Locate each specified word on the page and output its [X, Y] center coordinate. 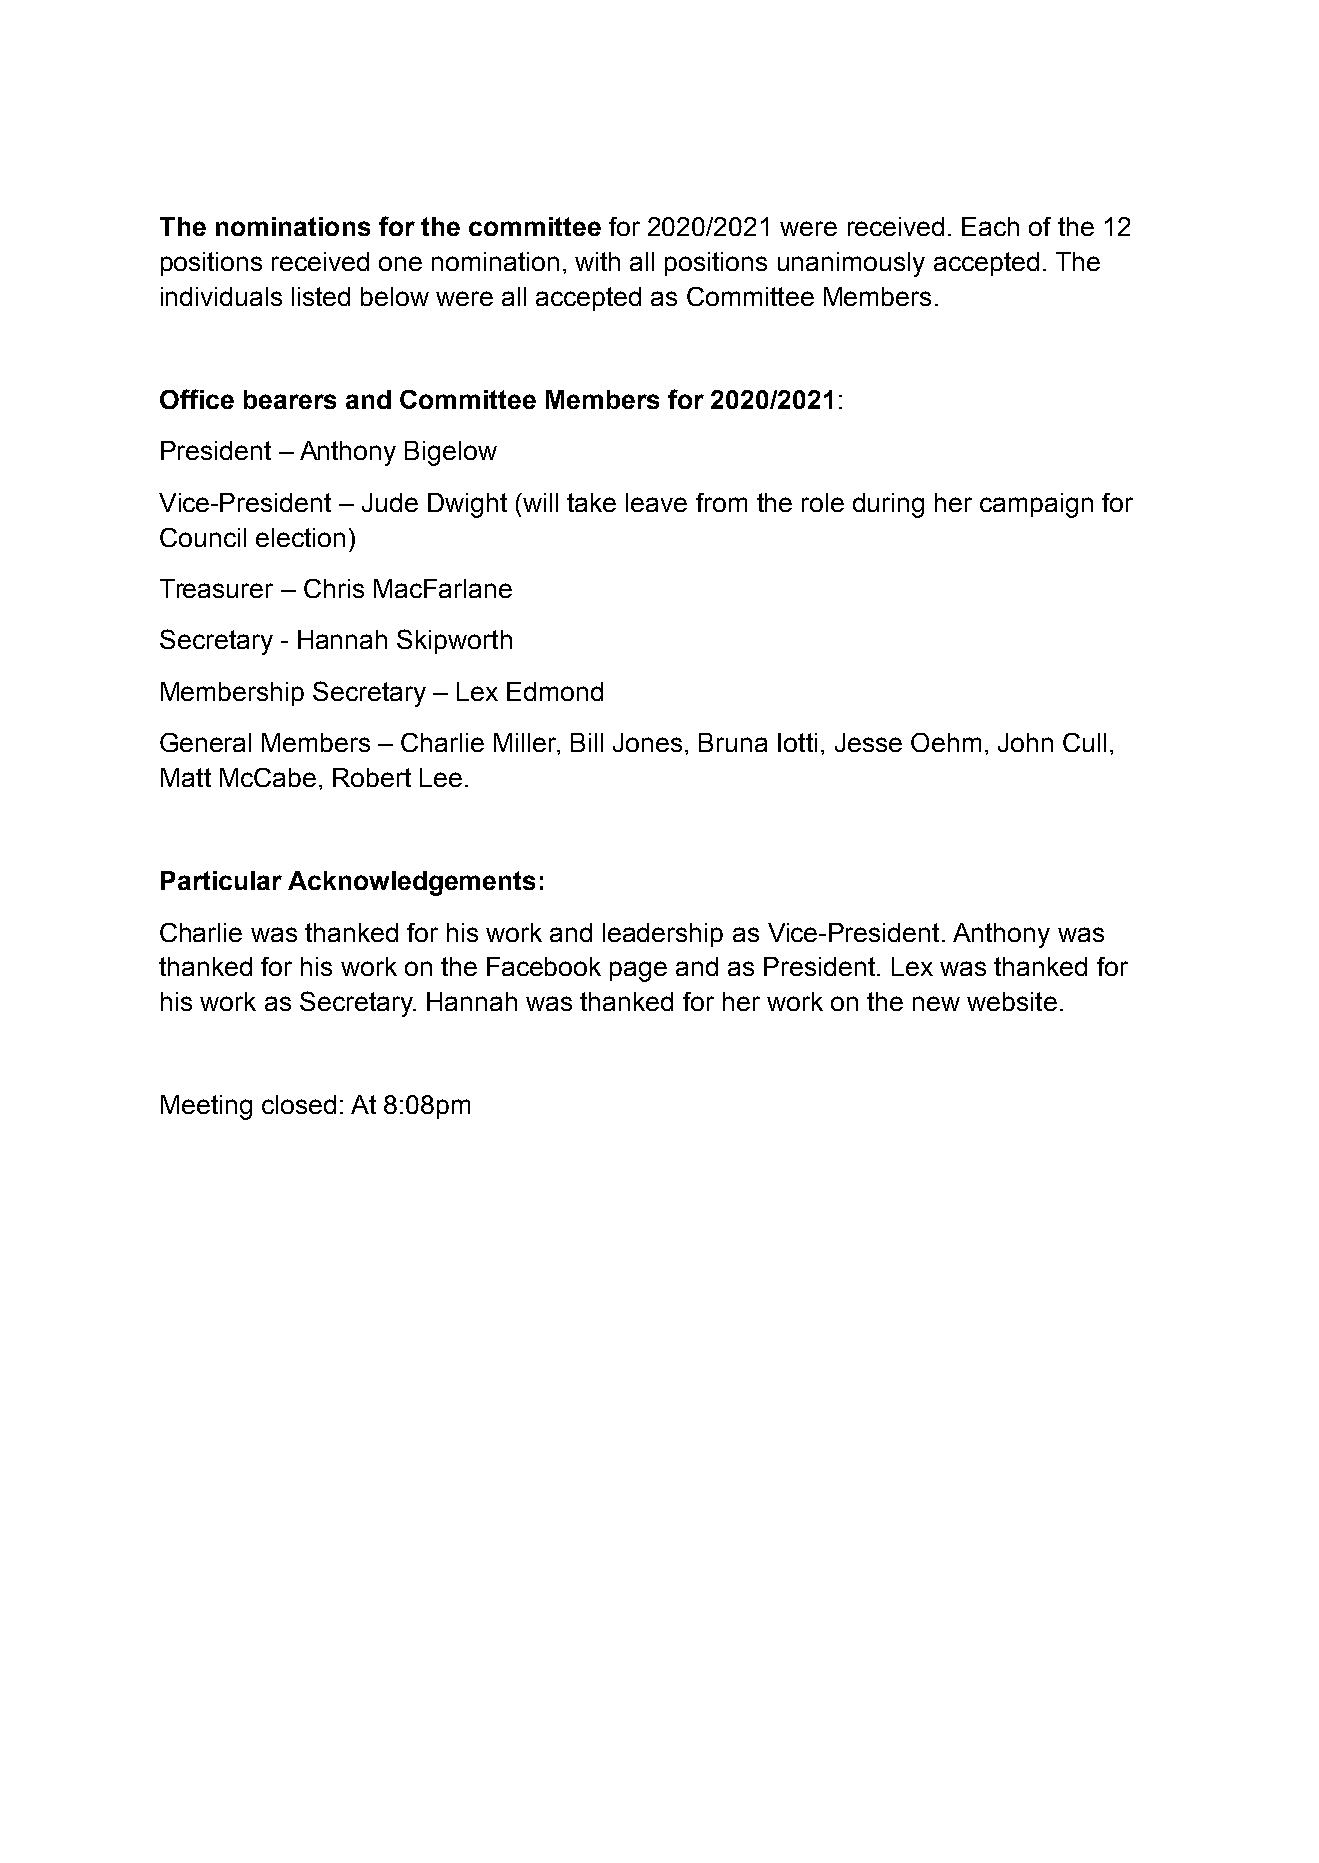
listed [321, 296]
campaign [1036, 505]
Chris [334, 588]
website [1012, 1001]
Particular [221, 880]
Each [990, 226]
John [1025, 742]
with [597, 261]
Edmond [555, 691]
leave [656, 502]
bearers [290, 399]
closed [299, 1104]
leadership [663, 935]
